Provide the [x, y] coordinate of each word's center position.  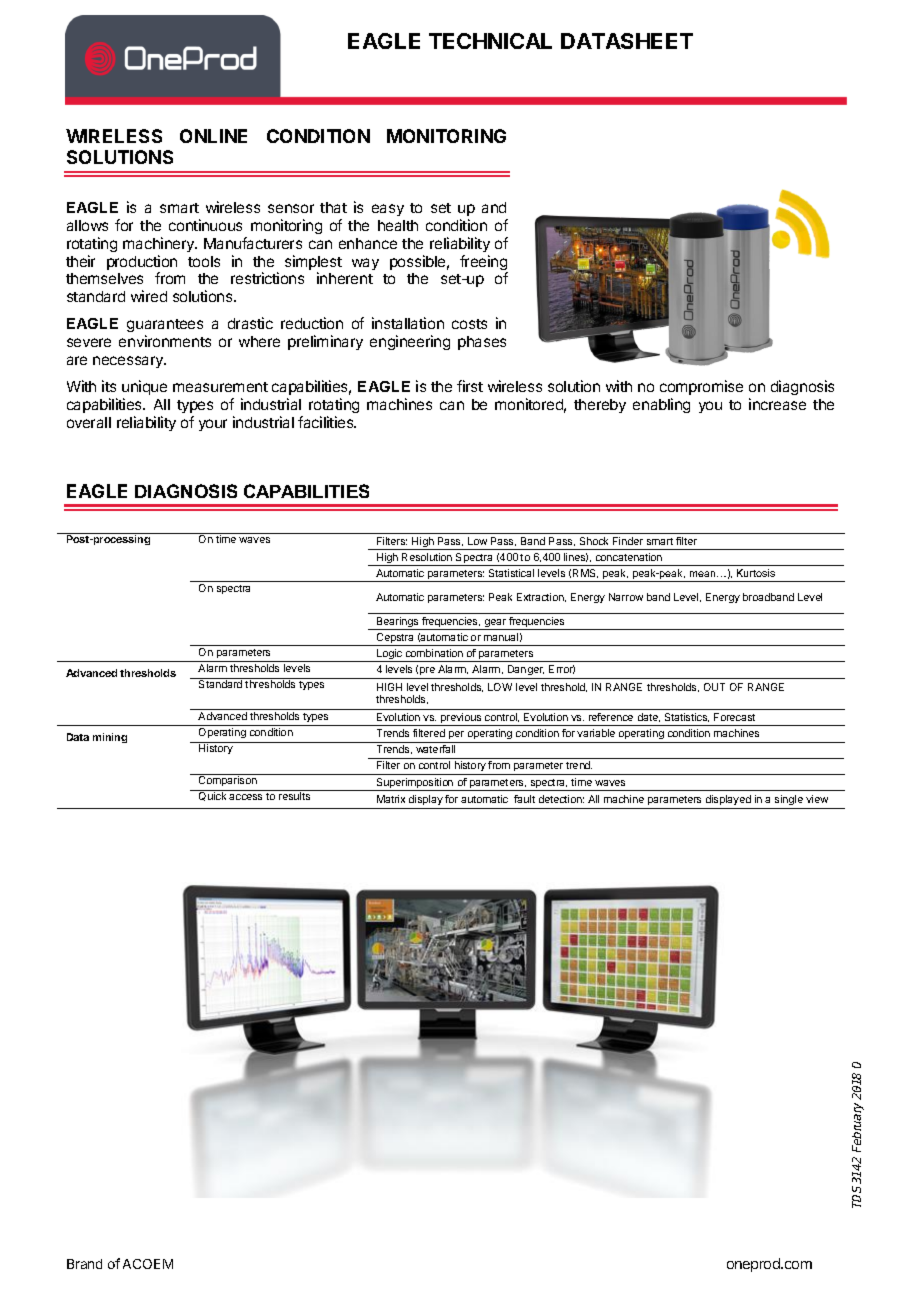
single [789, 800]
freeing [484, 264]
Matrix [391, 799]
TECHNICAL [490, 41]
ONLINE [213, 136]
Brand [84, 1264]
